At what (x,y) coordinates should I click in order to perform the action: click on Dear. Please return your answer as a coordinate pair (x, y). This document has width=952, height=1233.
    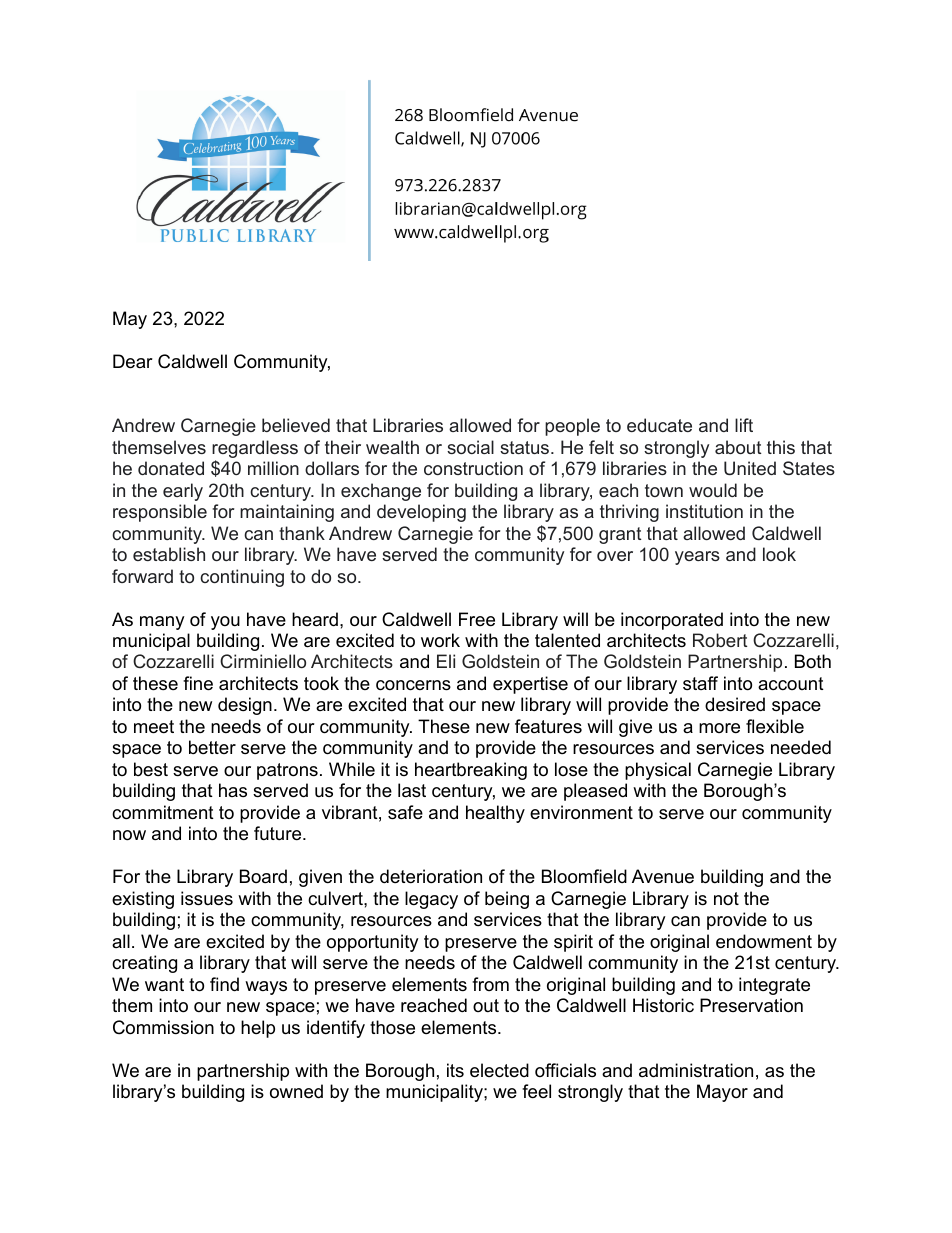
    Looking at the image, I should click on (133, 361).
